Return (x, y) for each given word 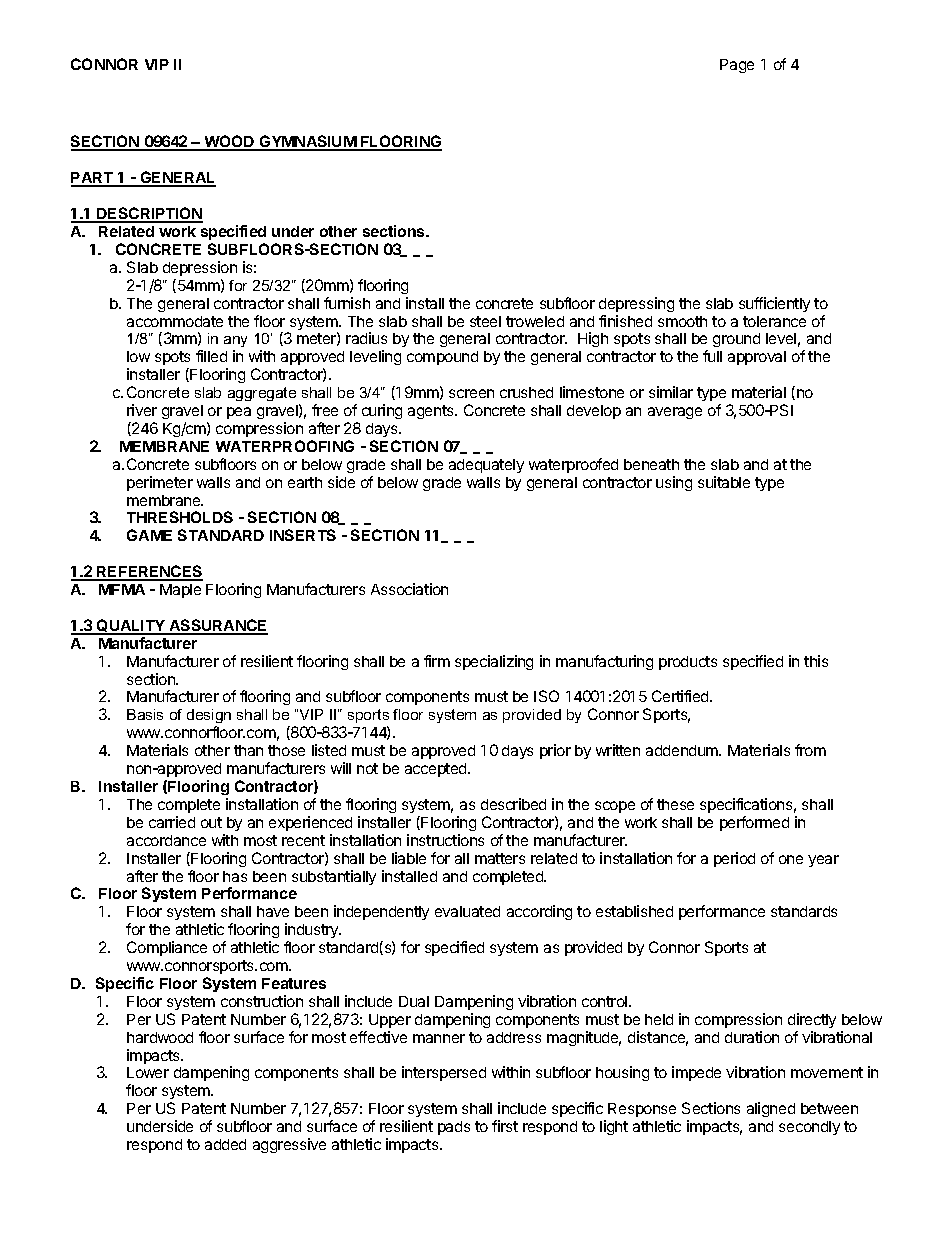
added (225, 1144)
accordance (166, 840)
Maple (180, 591)
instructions (445, 840)
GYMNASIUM (307, 143)
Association (409, 589)
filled (211, 356)
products (688, 663)
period (734, 859)
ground (736, 340)
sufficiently (774, 304)
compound (442, 358)
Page (737, 66)
